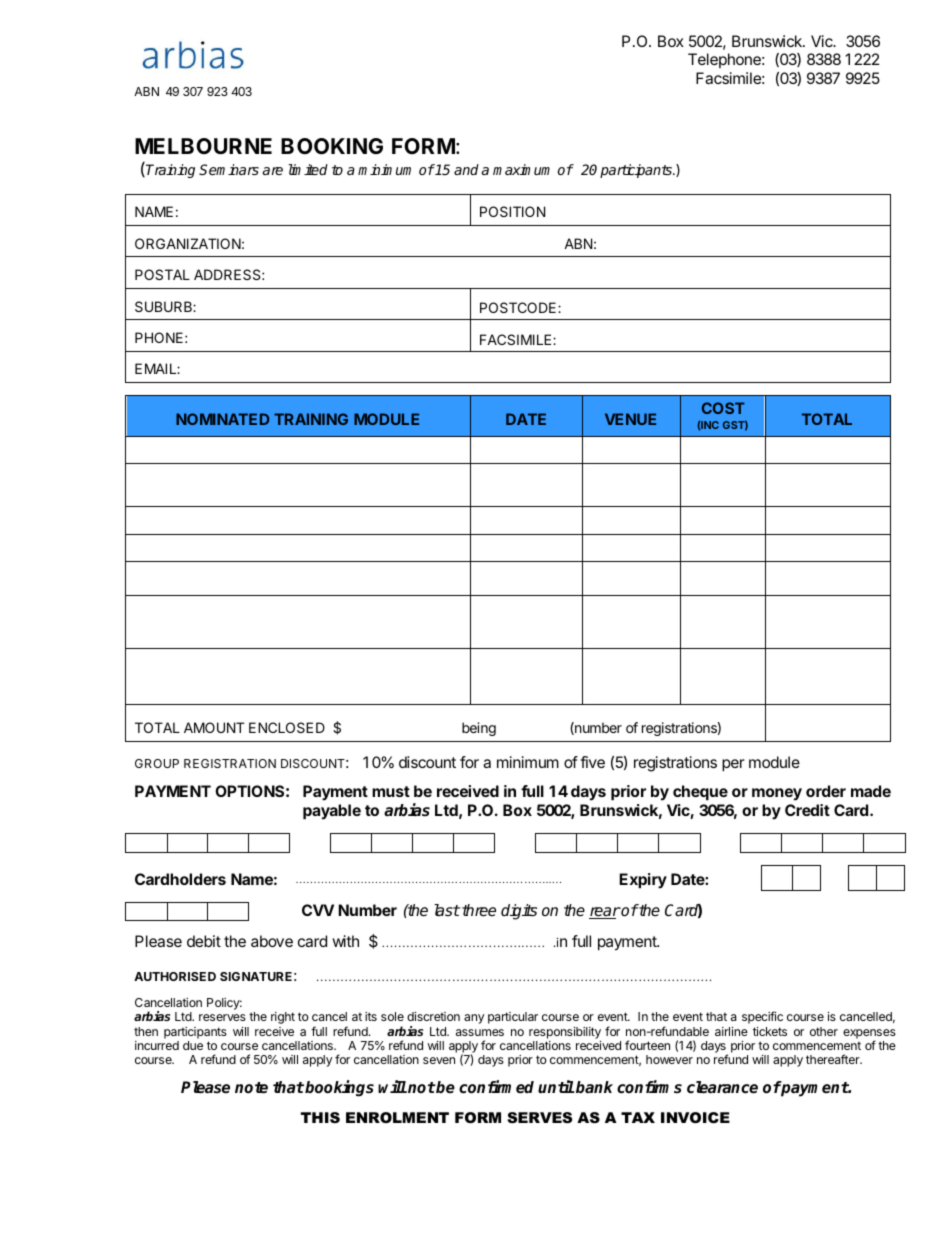 Image resolution: width=952 pixels, height=1233 pixels. Describe the element at coordinates (251, 1088) in the screenshot. I see `note` at that location.
